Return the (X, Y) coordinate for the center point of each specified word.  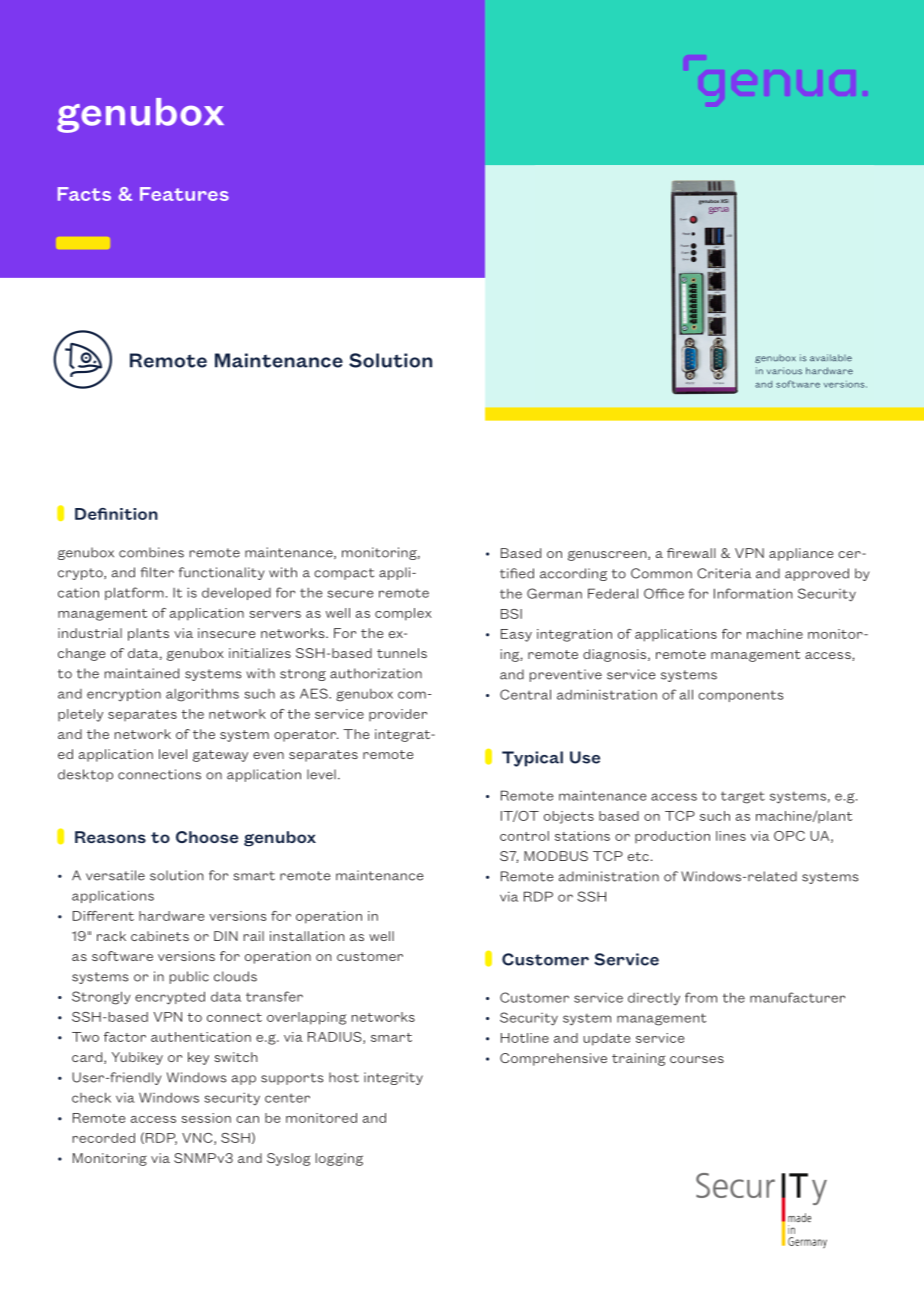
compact (344, 574)
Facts (84, 194)
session (206, 1118)
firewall (691, 553)
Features (184, 194)
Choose (207, 837)
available (831, 358)
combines (151, 552)
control (524, 836)
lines (731, 836)
